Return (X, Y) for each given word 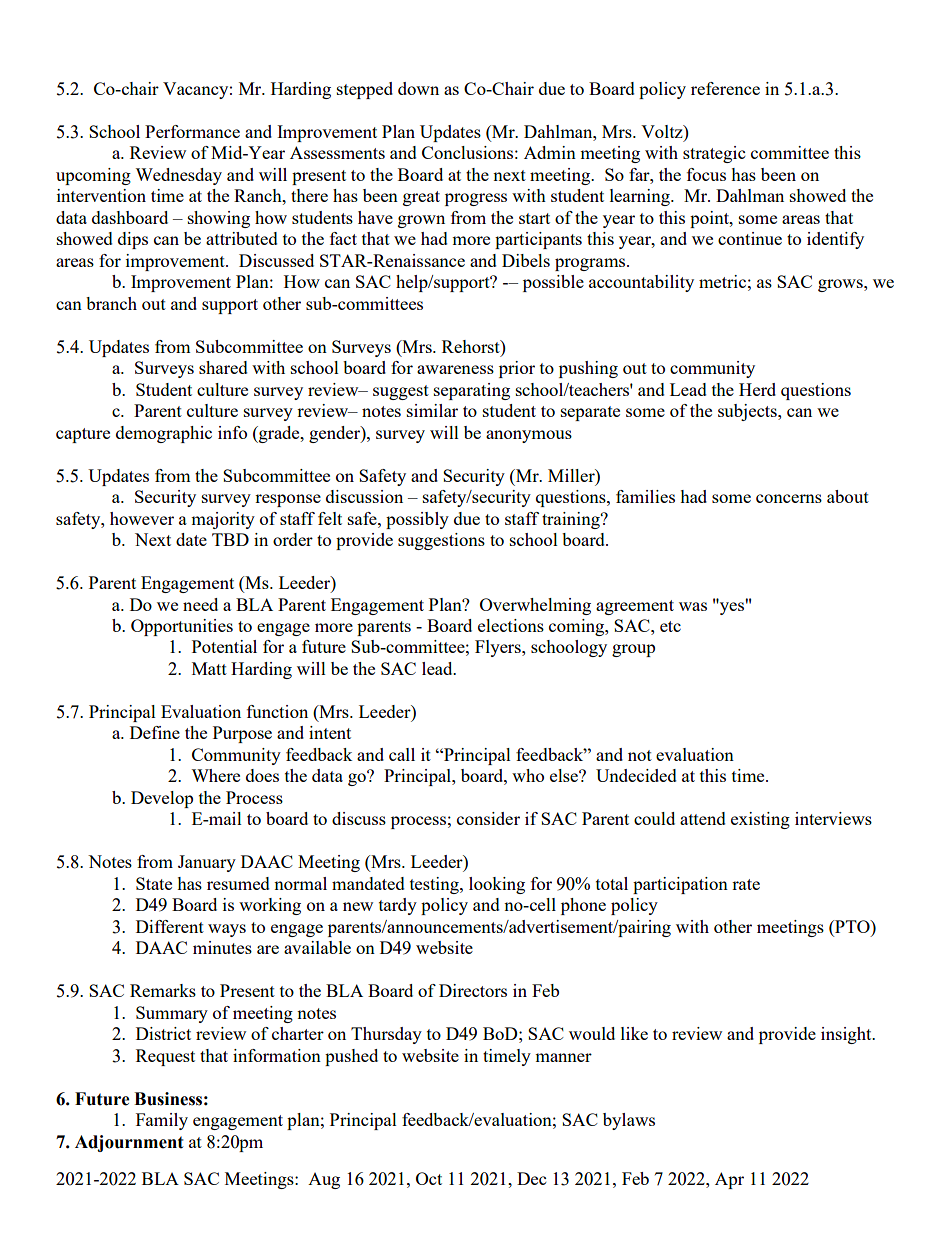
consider (488, 818)
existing (760, 820)
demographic (164, 434)
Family (162, 1121)
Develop (162, 799)
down (418, 88)
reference (725, 88)
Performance (192, 131)
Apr (729, 1180)
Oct (429, 1178)
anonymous (529, 436)
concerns (789, 498)
